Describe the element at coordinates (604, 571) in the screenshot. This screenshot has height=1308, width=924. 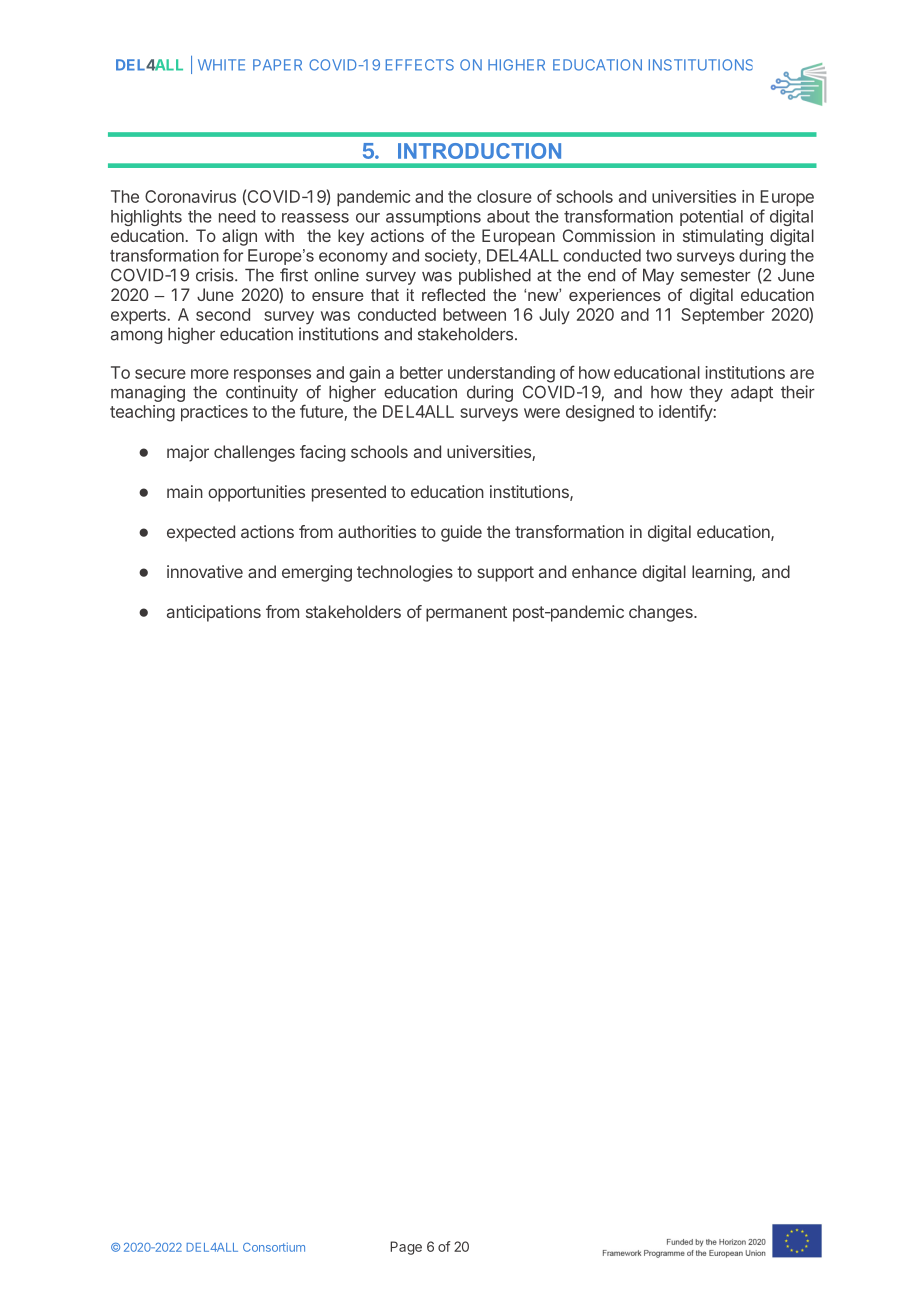
I see `enhance` at that location.
